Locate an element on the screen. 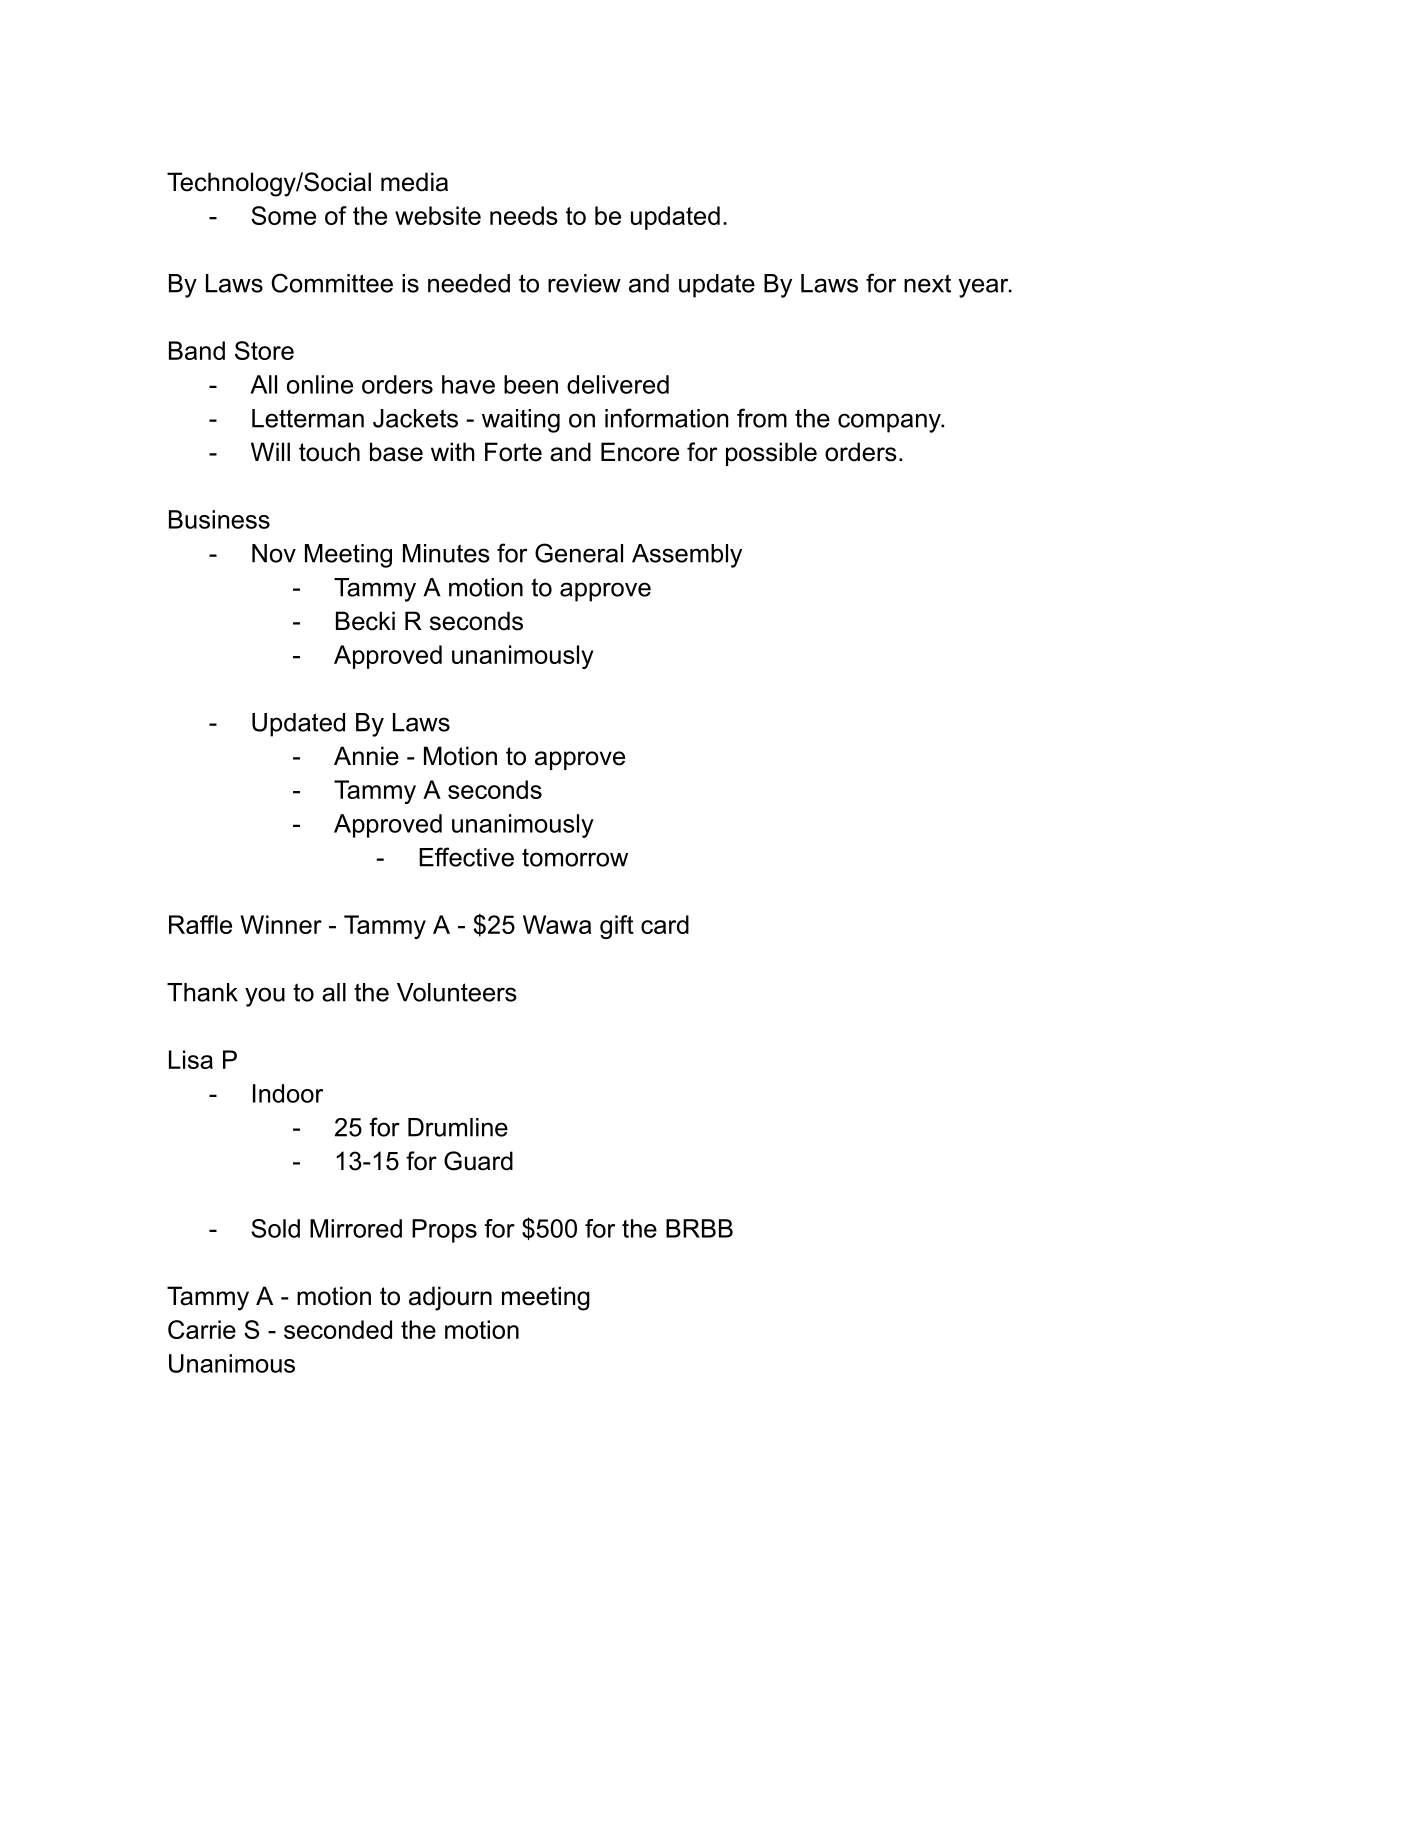 This screenshot has height=1838, width=1420. Winner is located at coordinates (281, 924).
